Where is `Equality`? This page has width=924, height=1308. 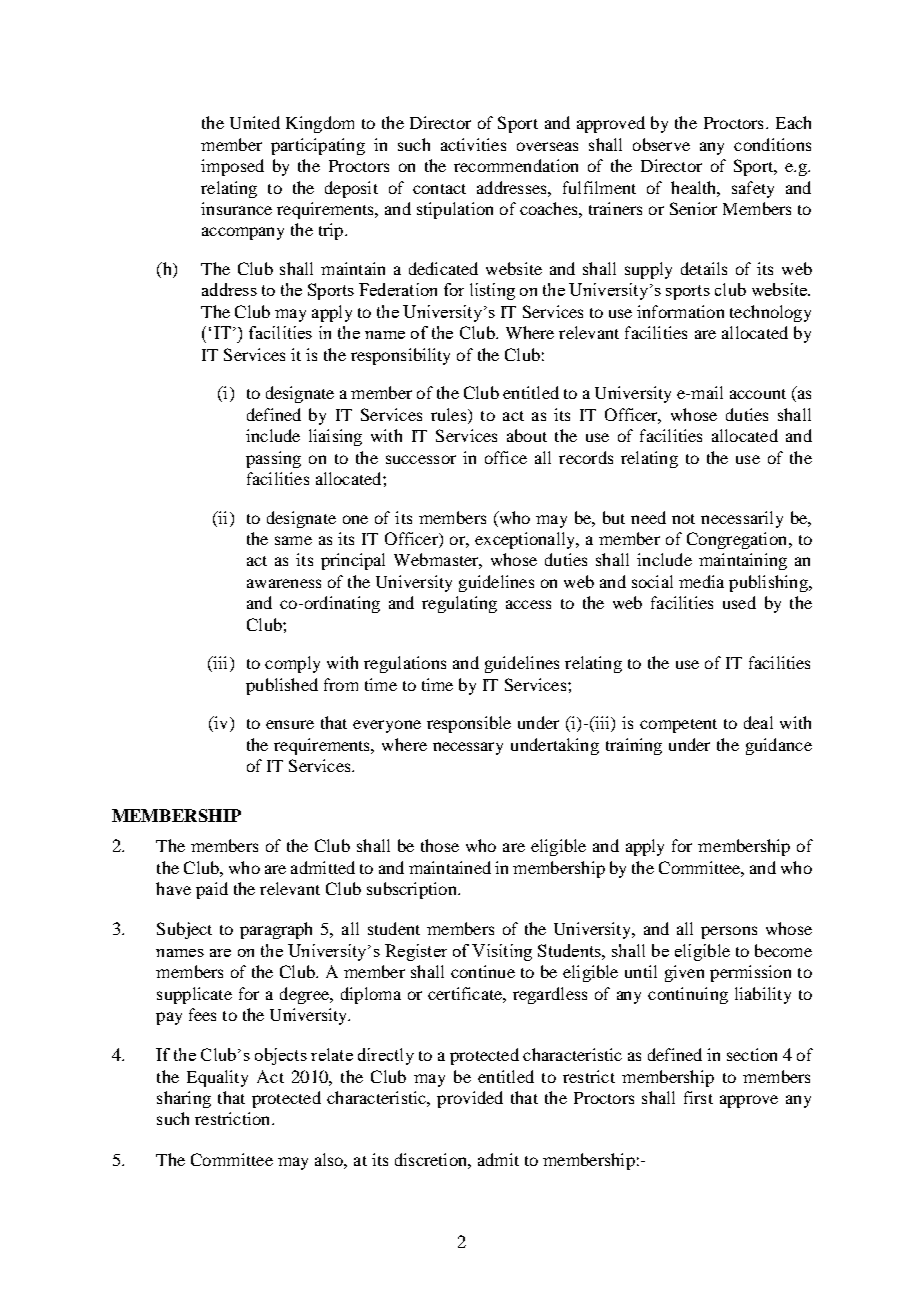 Equality is located at coordinates (217, 1078).
